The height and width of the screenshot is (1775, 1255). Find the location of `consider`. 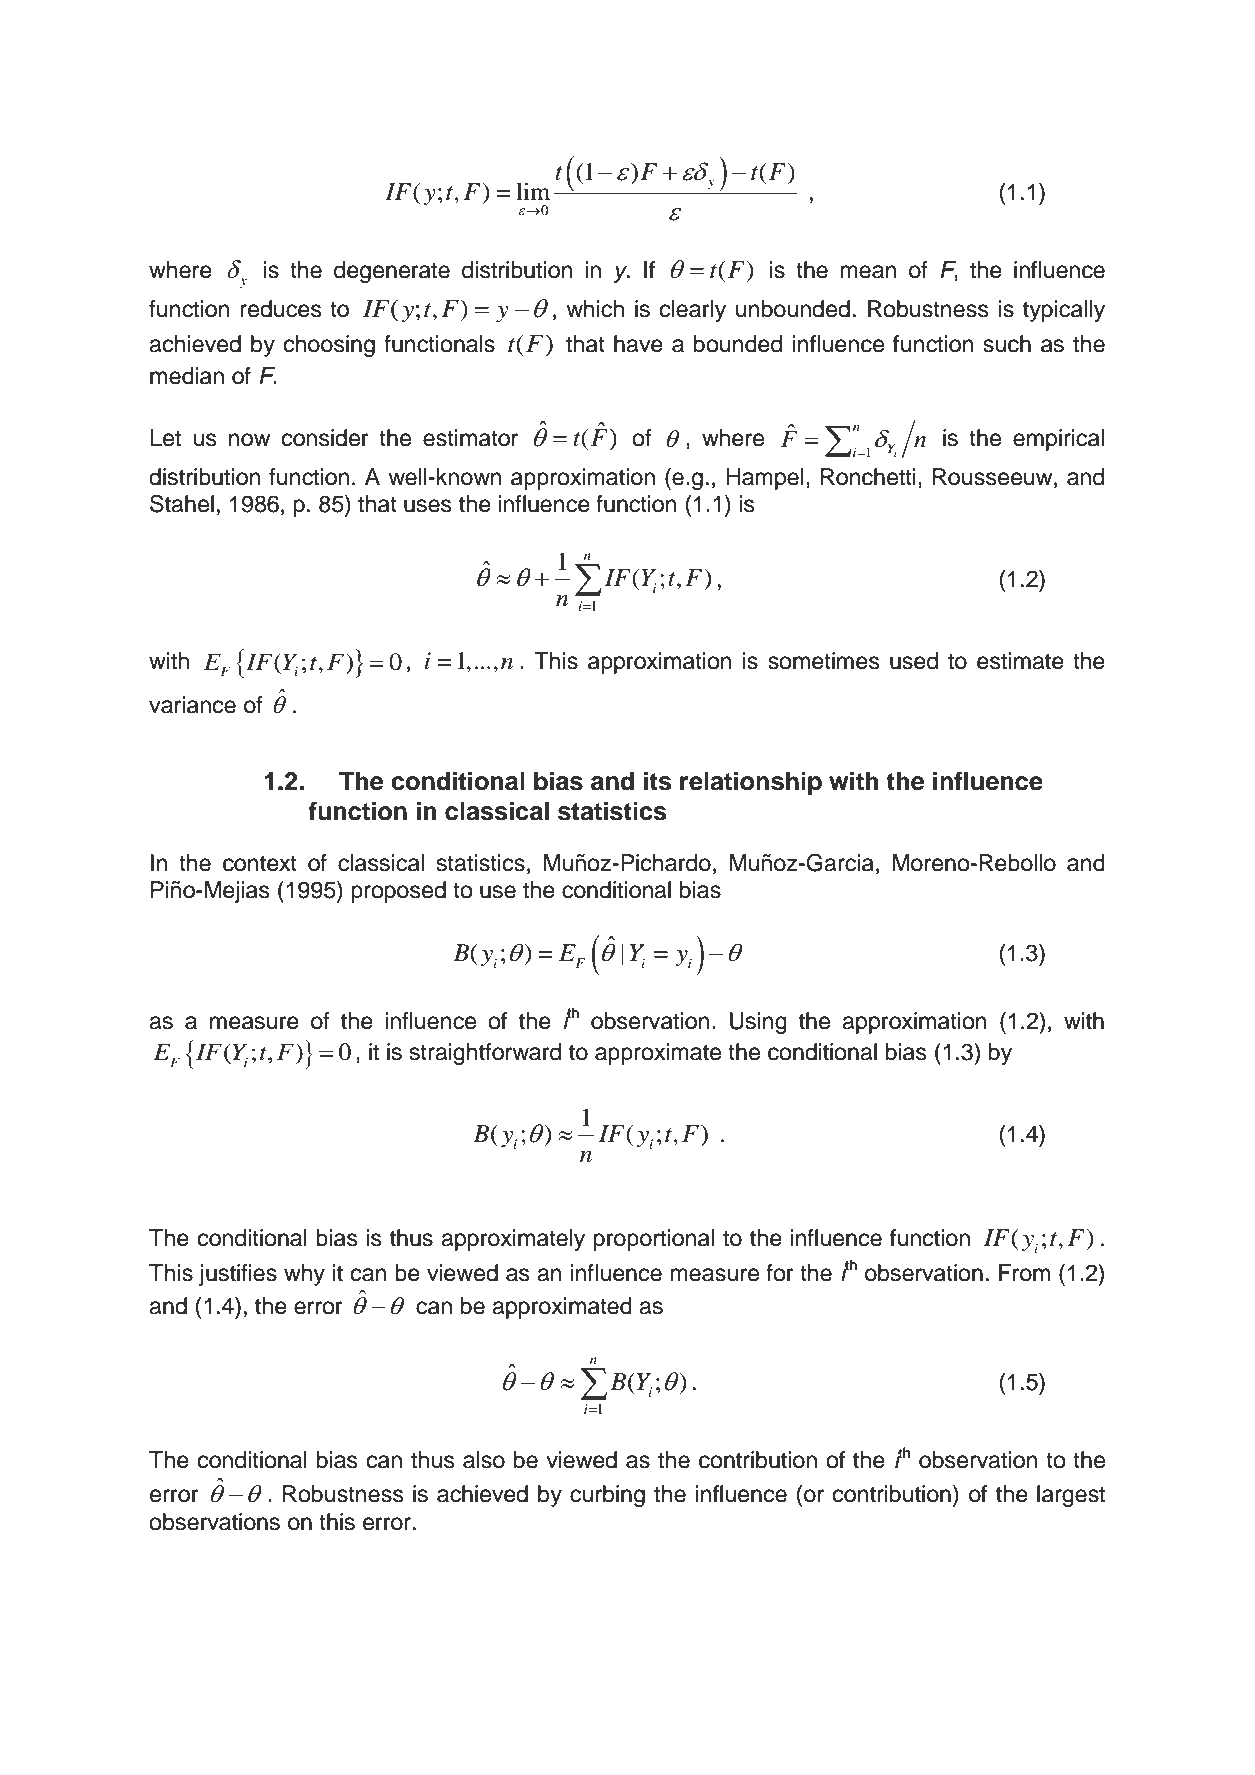

consider is located at coordinates (325, 438).
